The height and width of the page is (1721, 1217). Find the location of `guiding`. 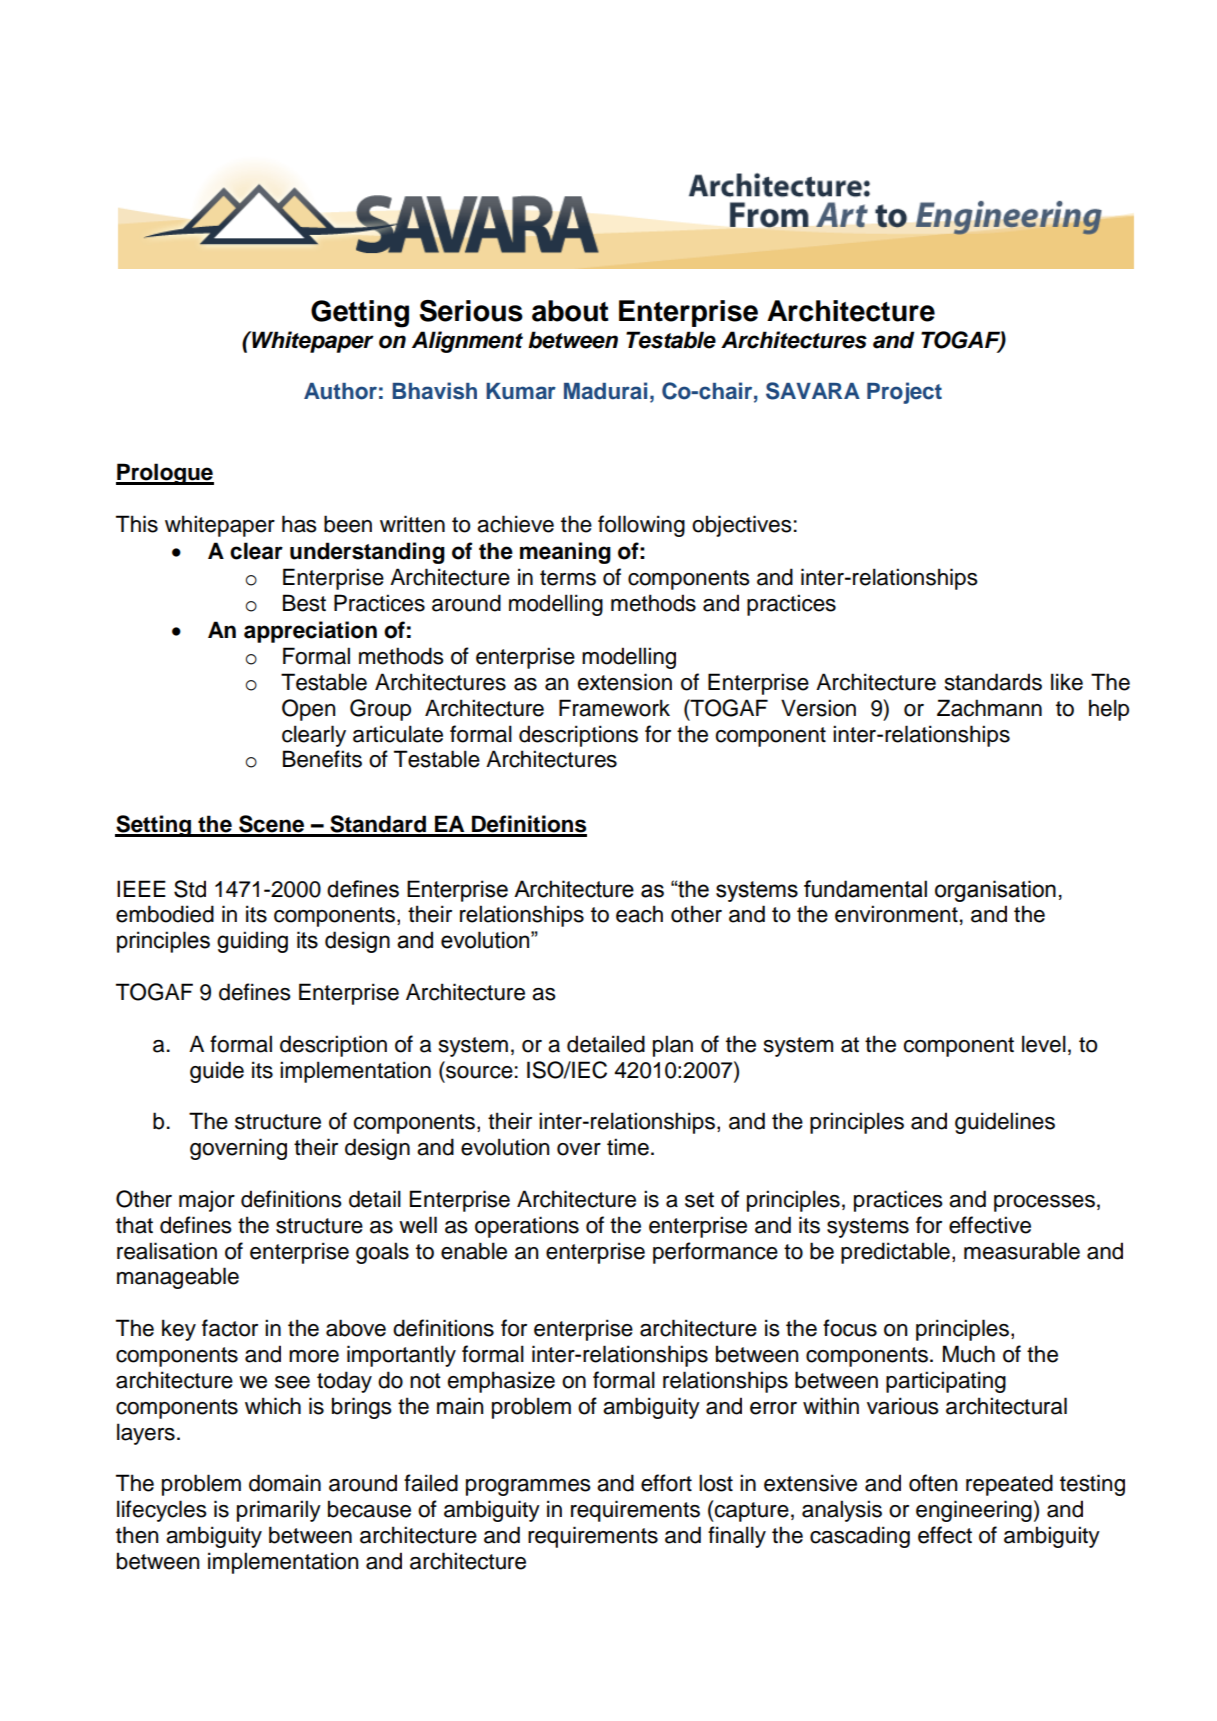

guiding is located at coordinates (252, 942).
